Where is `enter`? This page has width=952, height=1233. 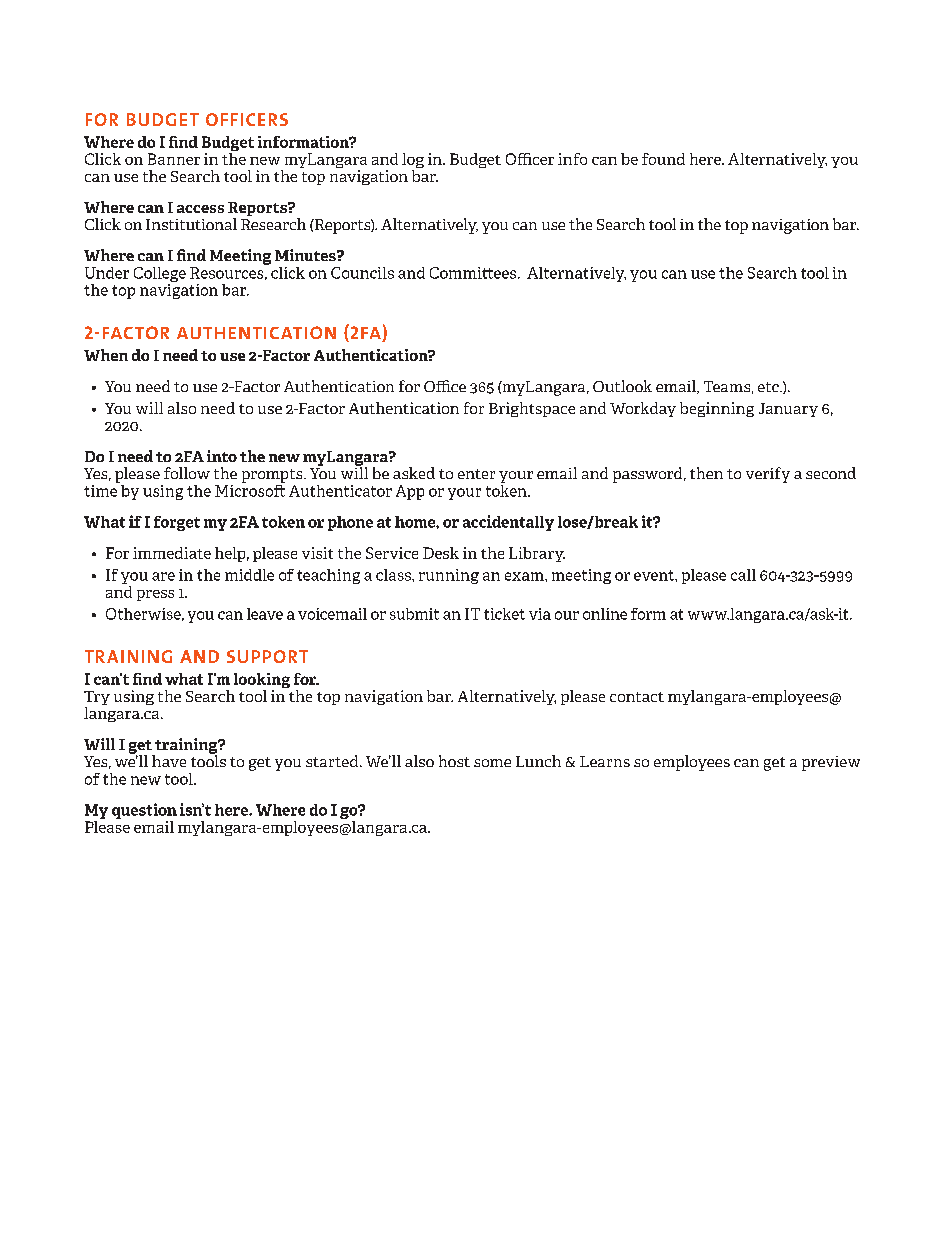 enter is located at coordinates (476, 474).
